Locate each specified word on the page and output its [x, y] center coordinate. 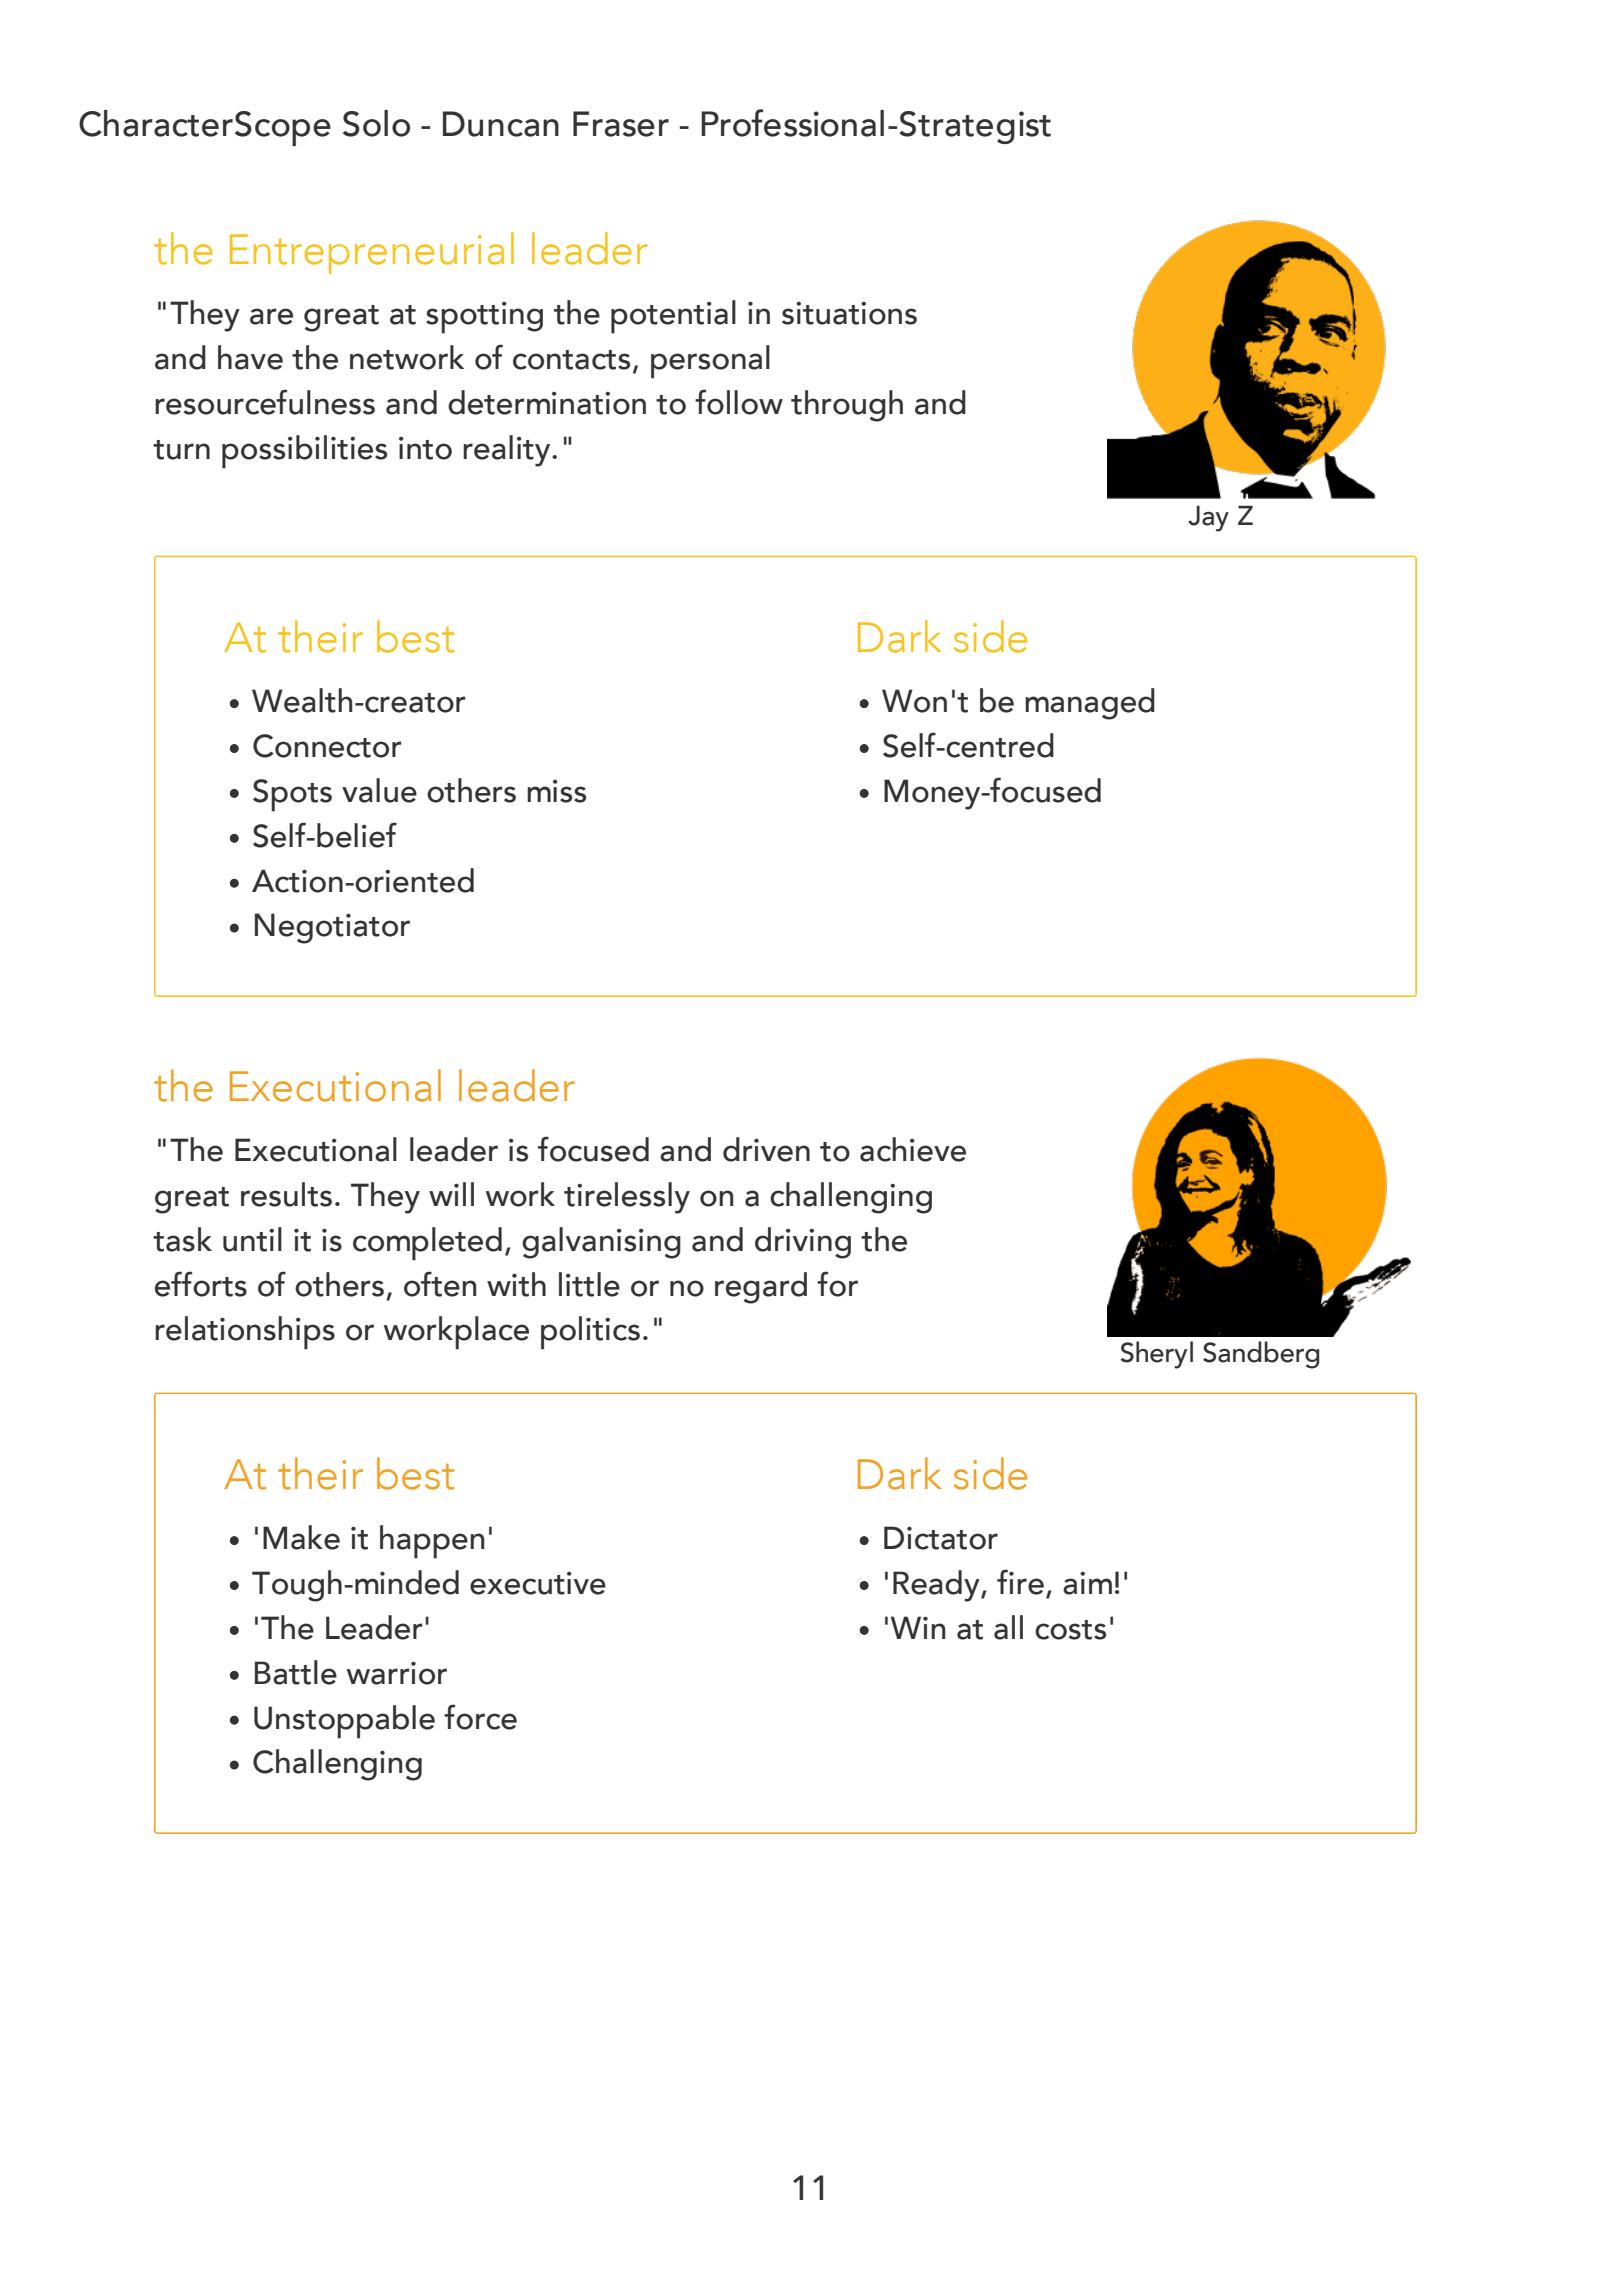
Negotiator [332, 928]
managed [1090, 704]
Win [918, 1627]
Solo [376, 123]
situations [849, 313]
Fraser [621, 124]
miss [556, 791]
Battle [296, 1672]
